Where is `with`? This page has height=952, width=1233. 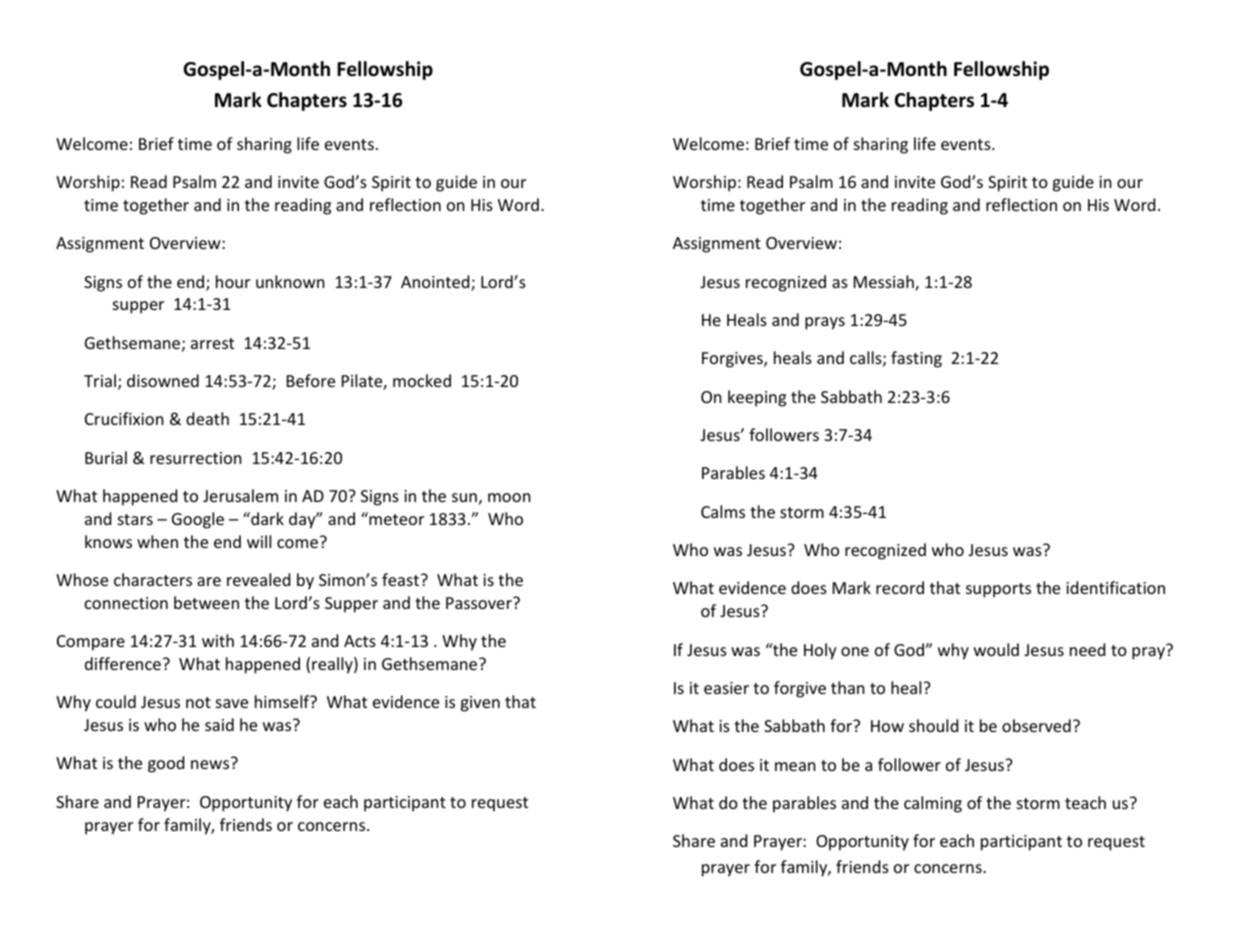
with is located at coordinates (218, 640).
